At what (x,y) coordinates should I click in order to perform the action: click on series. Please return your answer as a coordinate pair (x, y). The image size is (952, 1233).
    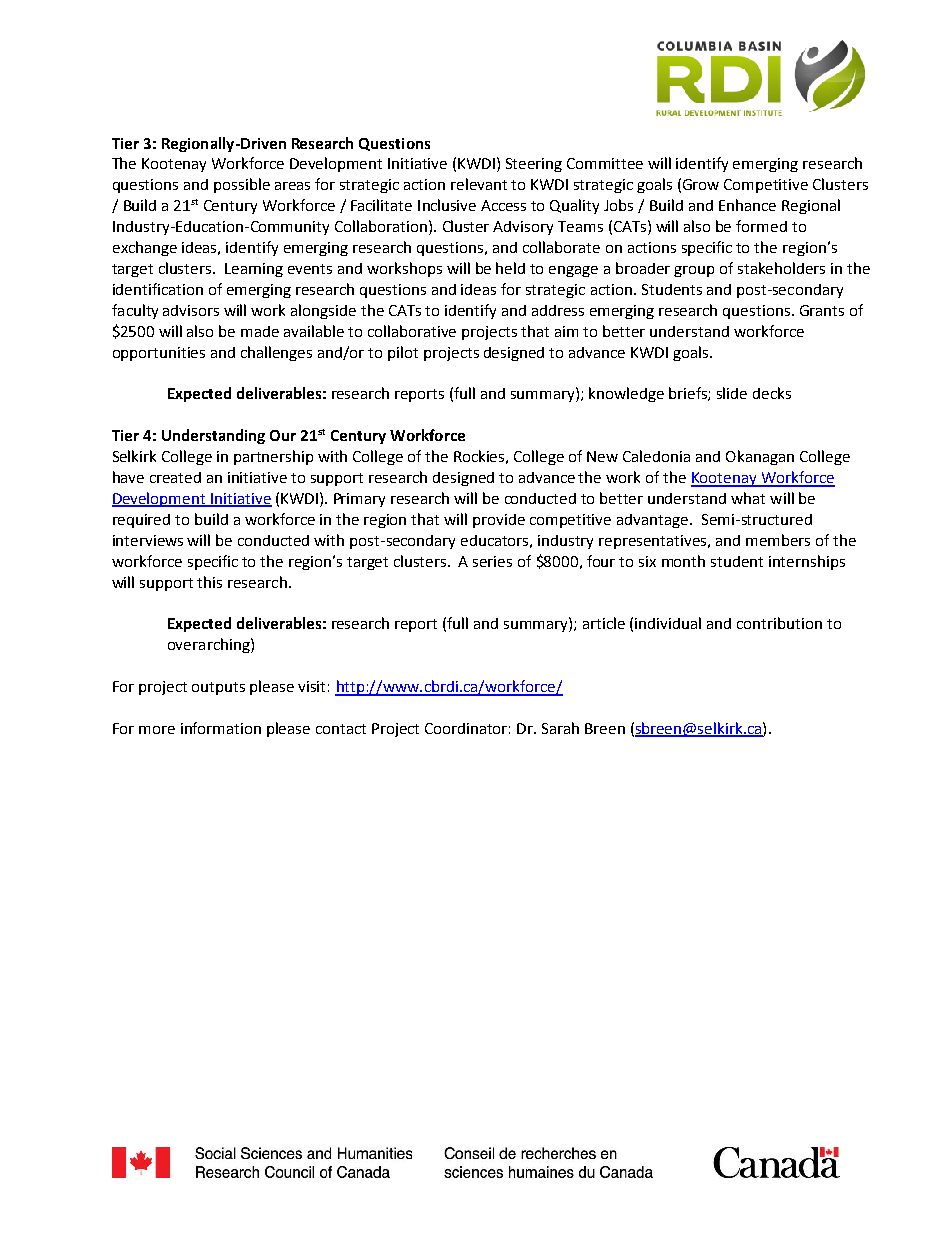
    Looking at the image, I should click on (492, 561).
